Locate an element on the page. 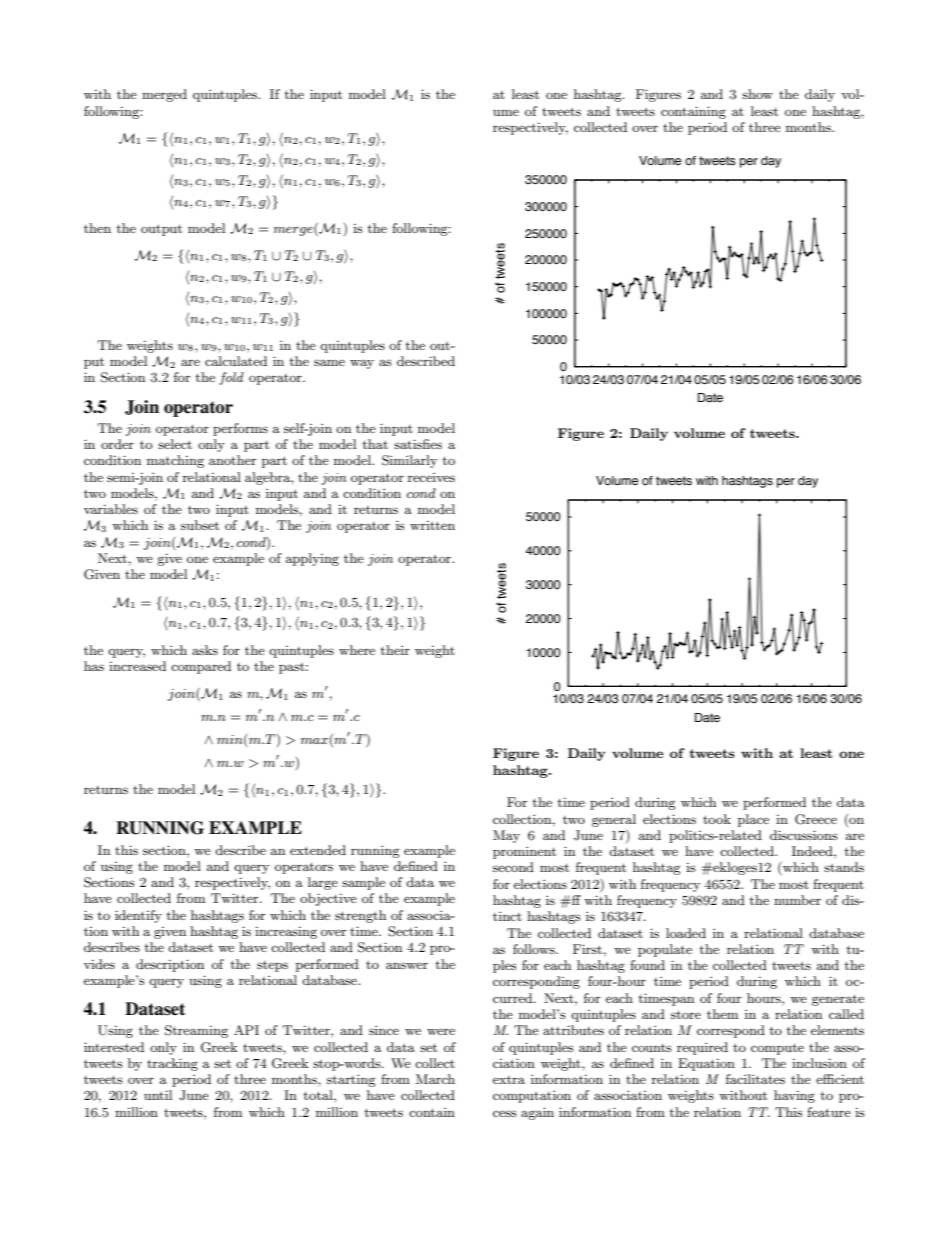 The width and height of the image is (952, 1233). their is located at coordinates (395, 650).
